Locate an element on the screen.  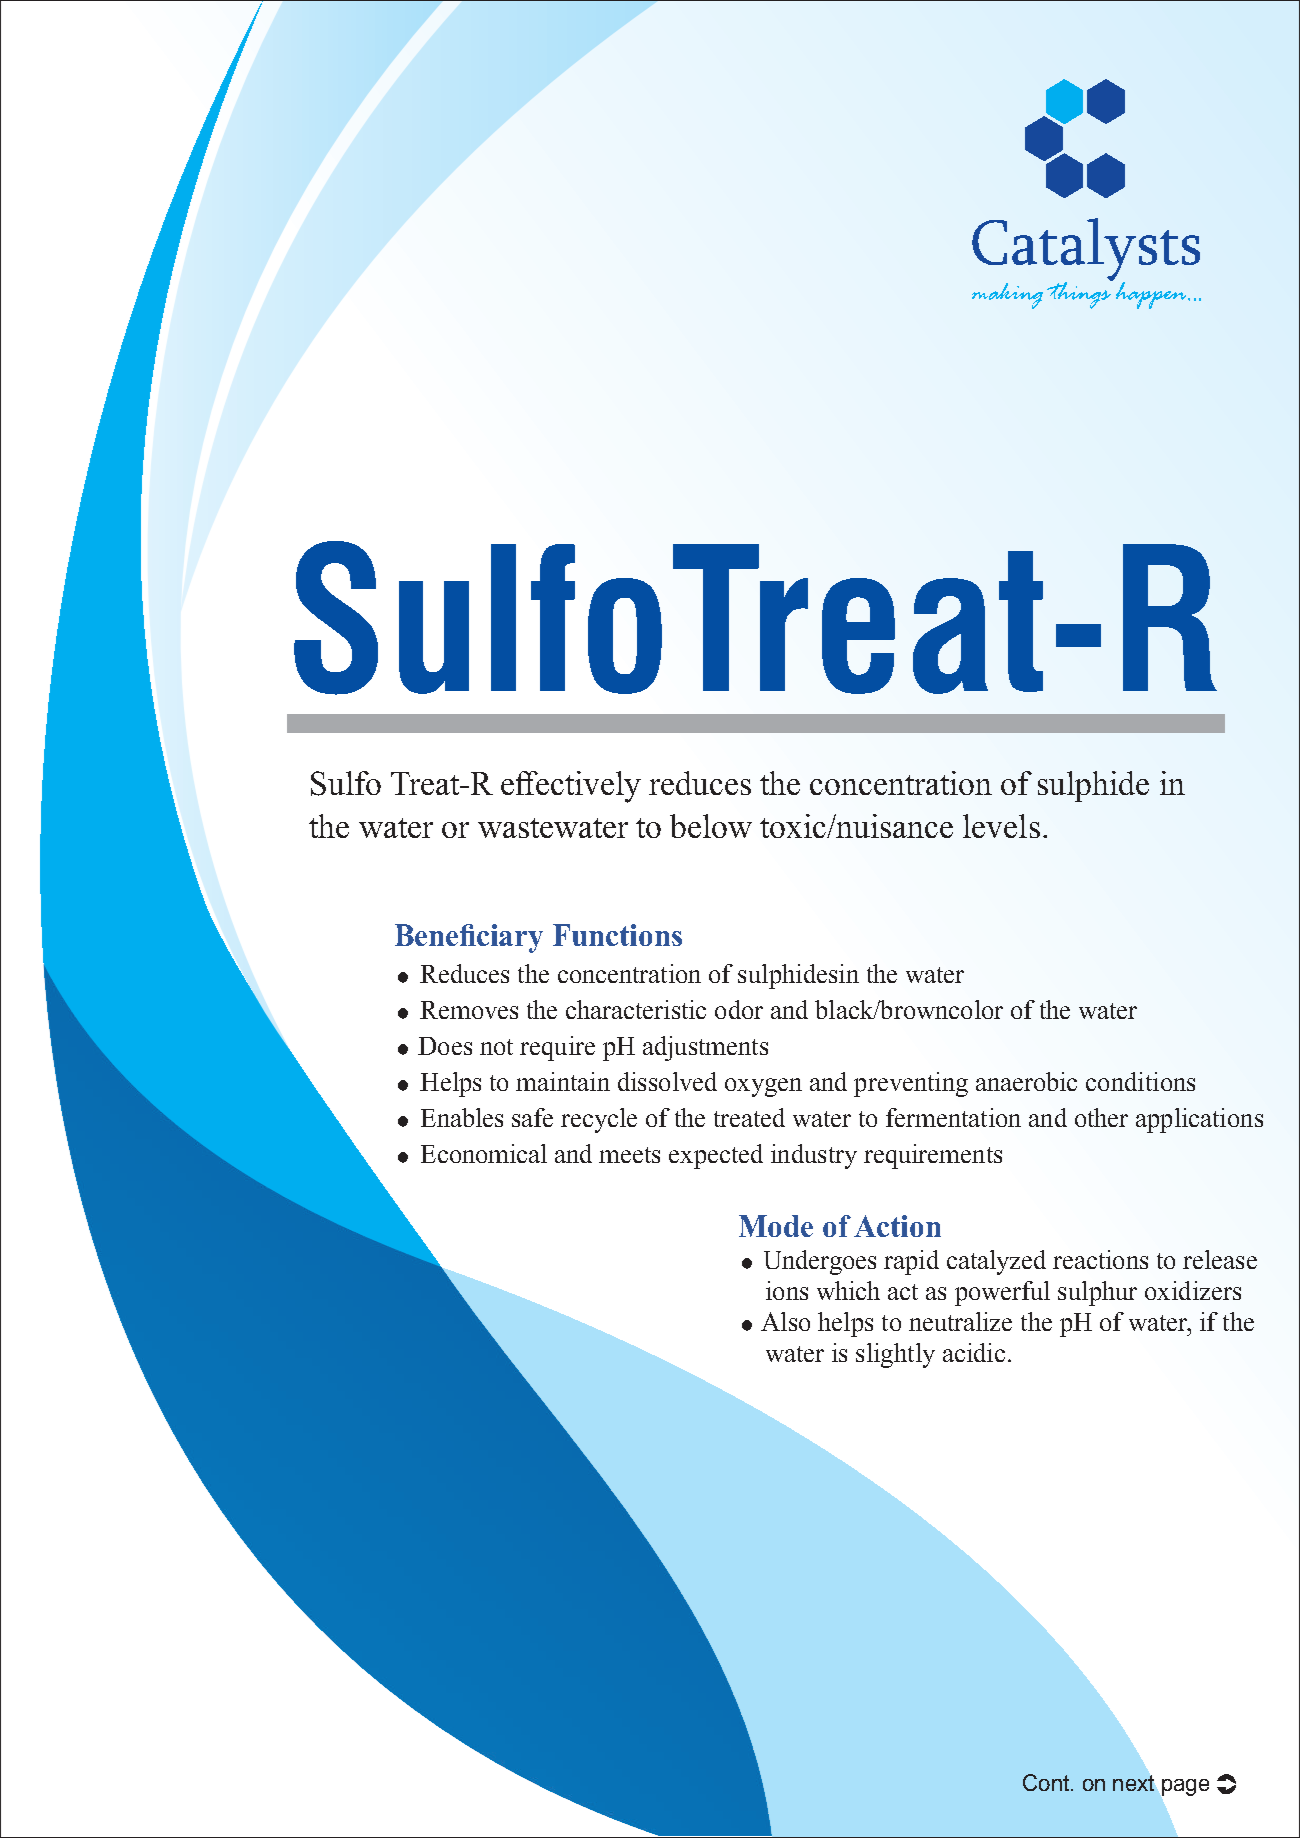
acidic is located at coordinates (974, 1352).
